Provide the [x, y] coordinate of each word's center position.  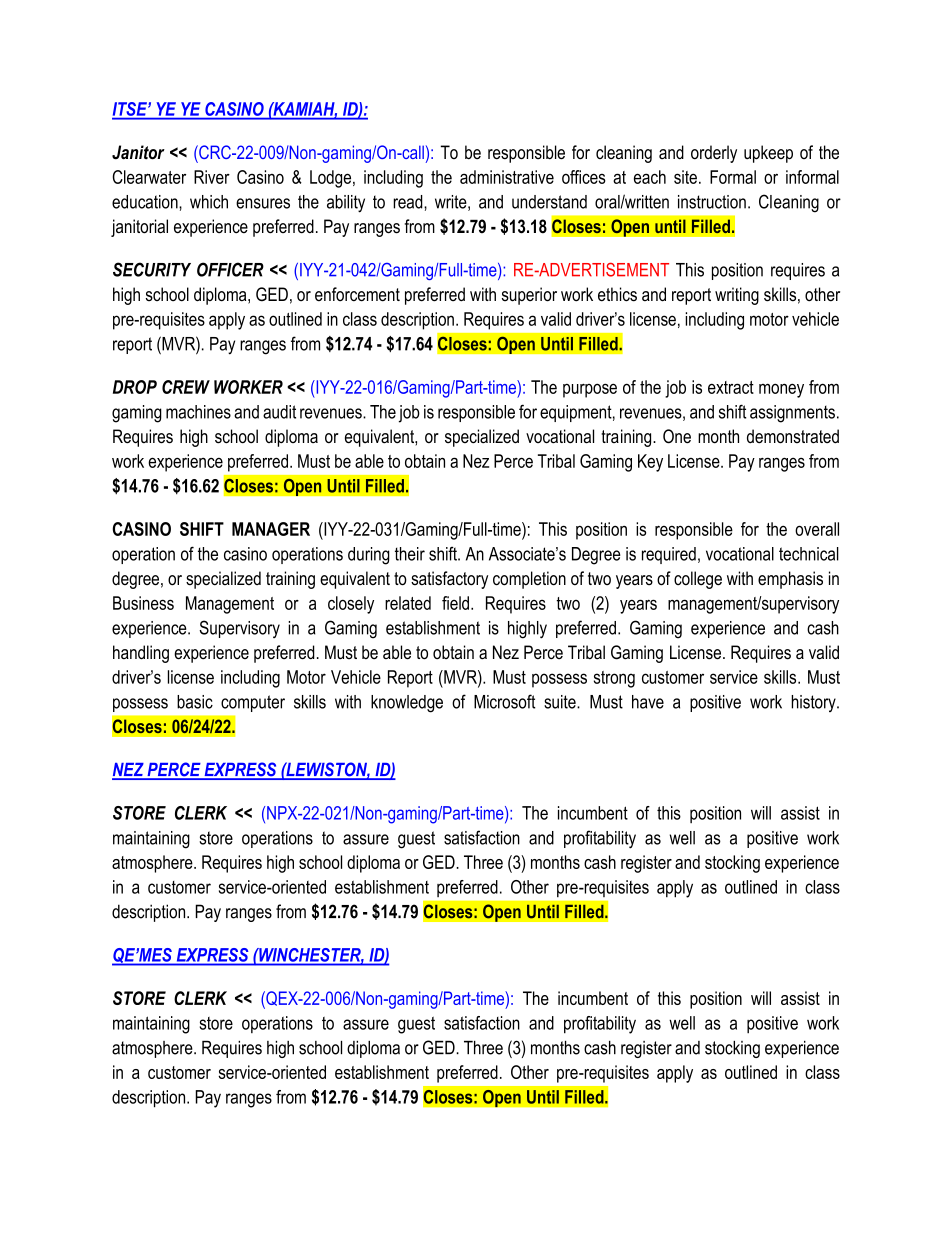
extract [731, 387]
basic [195, 702]
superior [529, 296]
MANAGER [271, 529]
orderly [714, 154]
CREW [186, 387]
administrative [507, 177]
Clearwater [149, 177]
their [410, 554]
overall [817, 529]
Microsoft [505, 701]
